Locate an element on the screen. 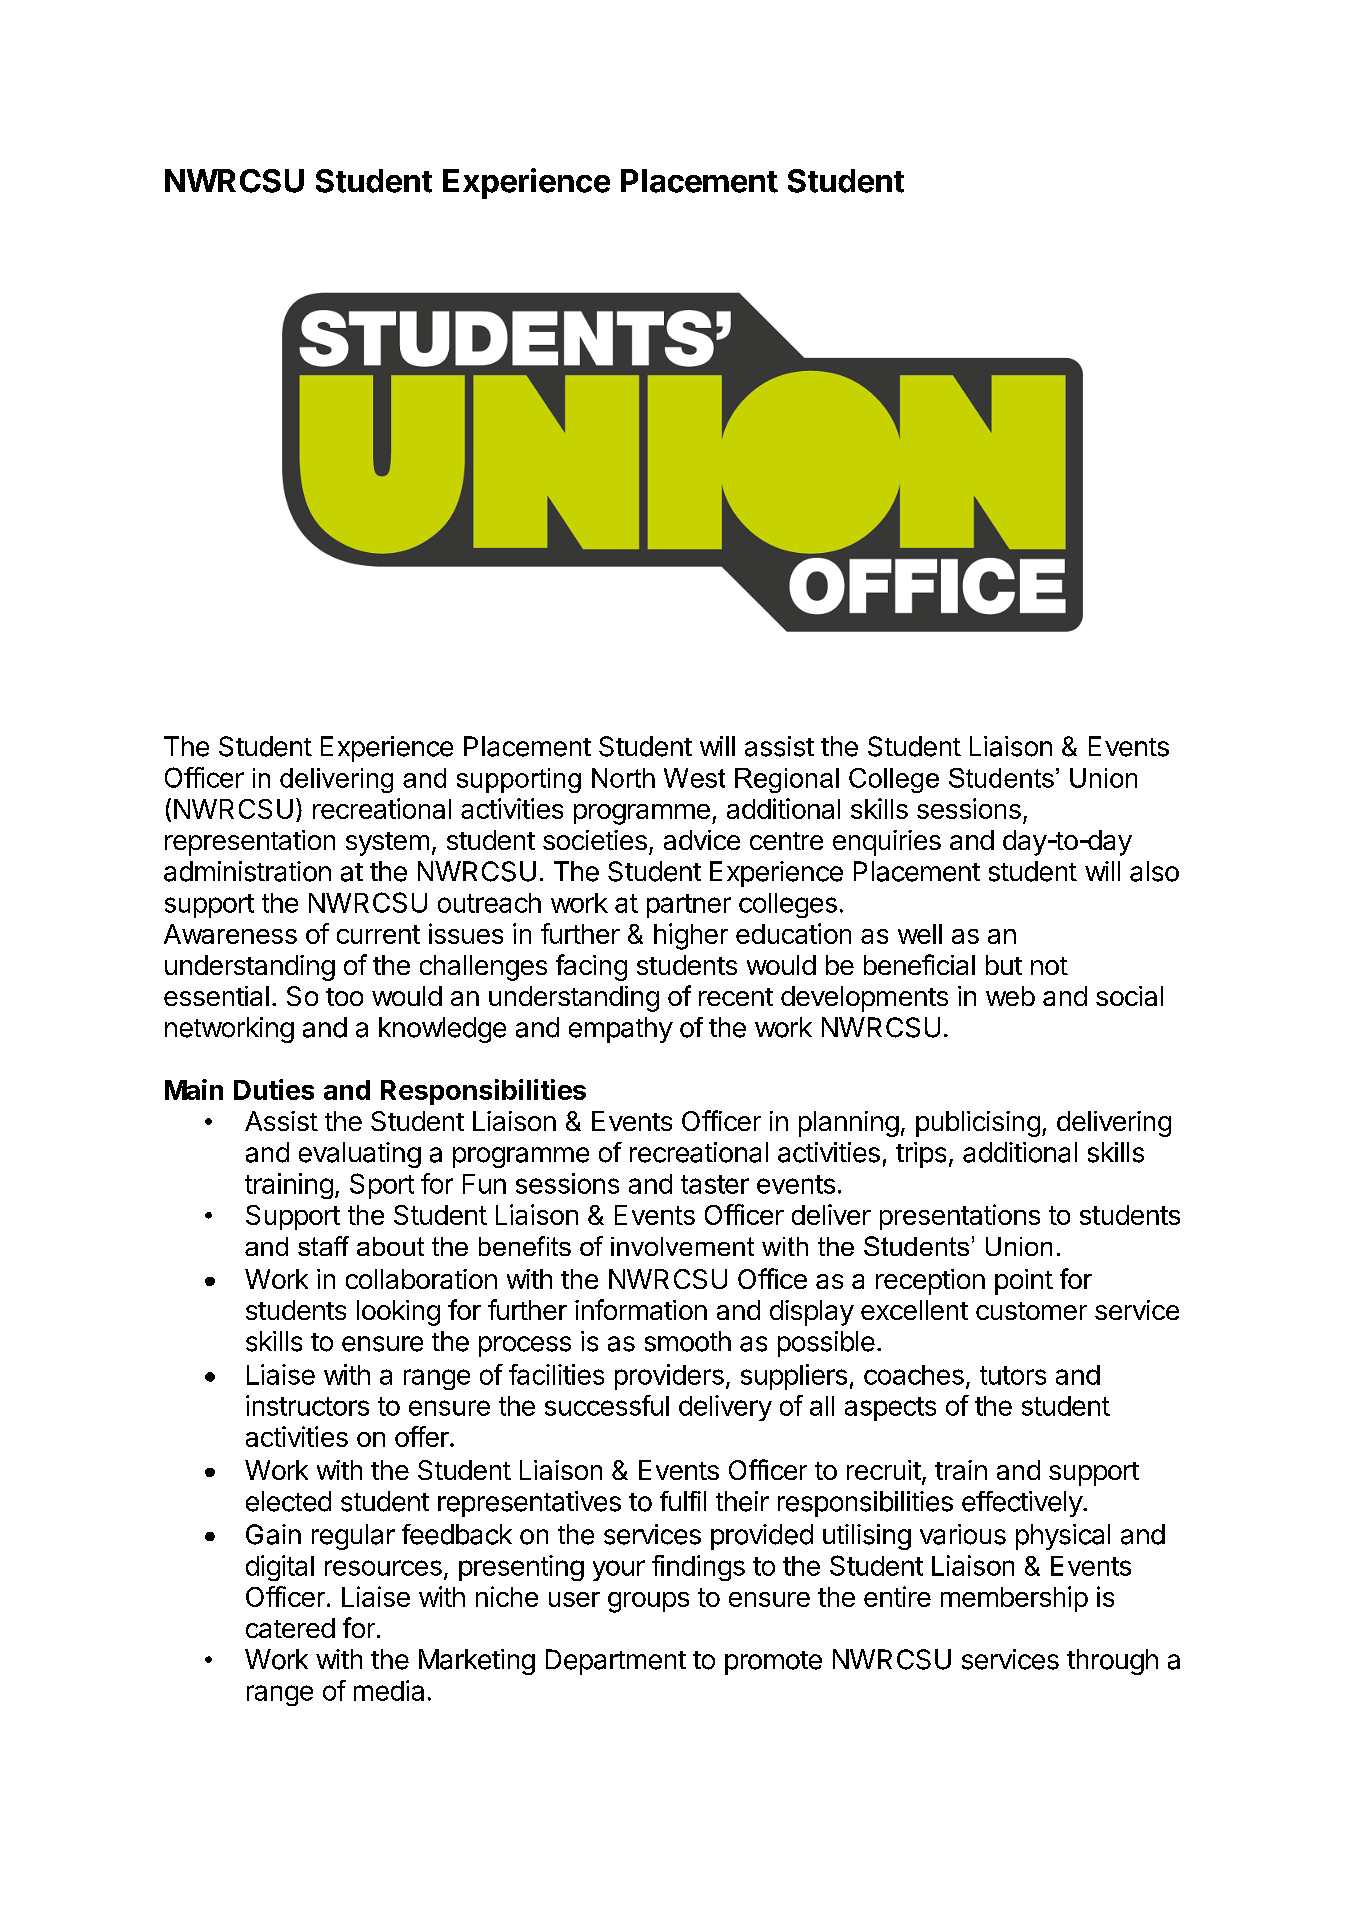 The height and width of the screenshot is (1905, 1347). instructors is located at coordinates (307, 1405).
